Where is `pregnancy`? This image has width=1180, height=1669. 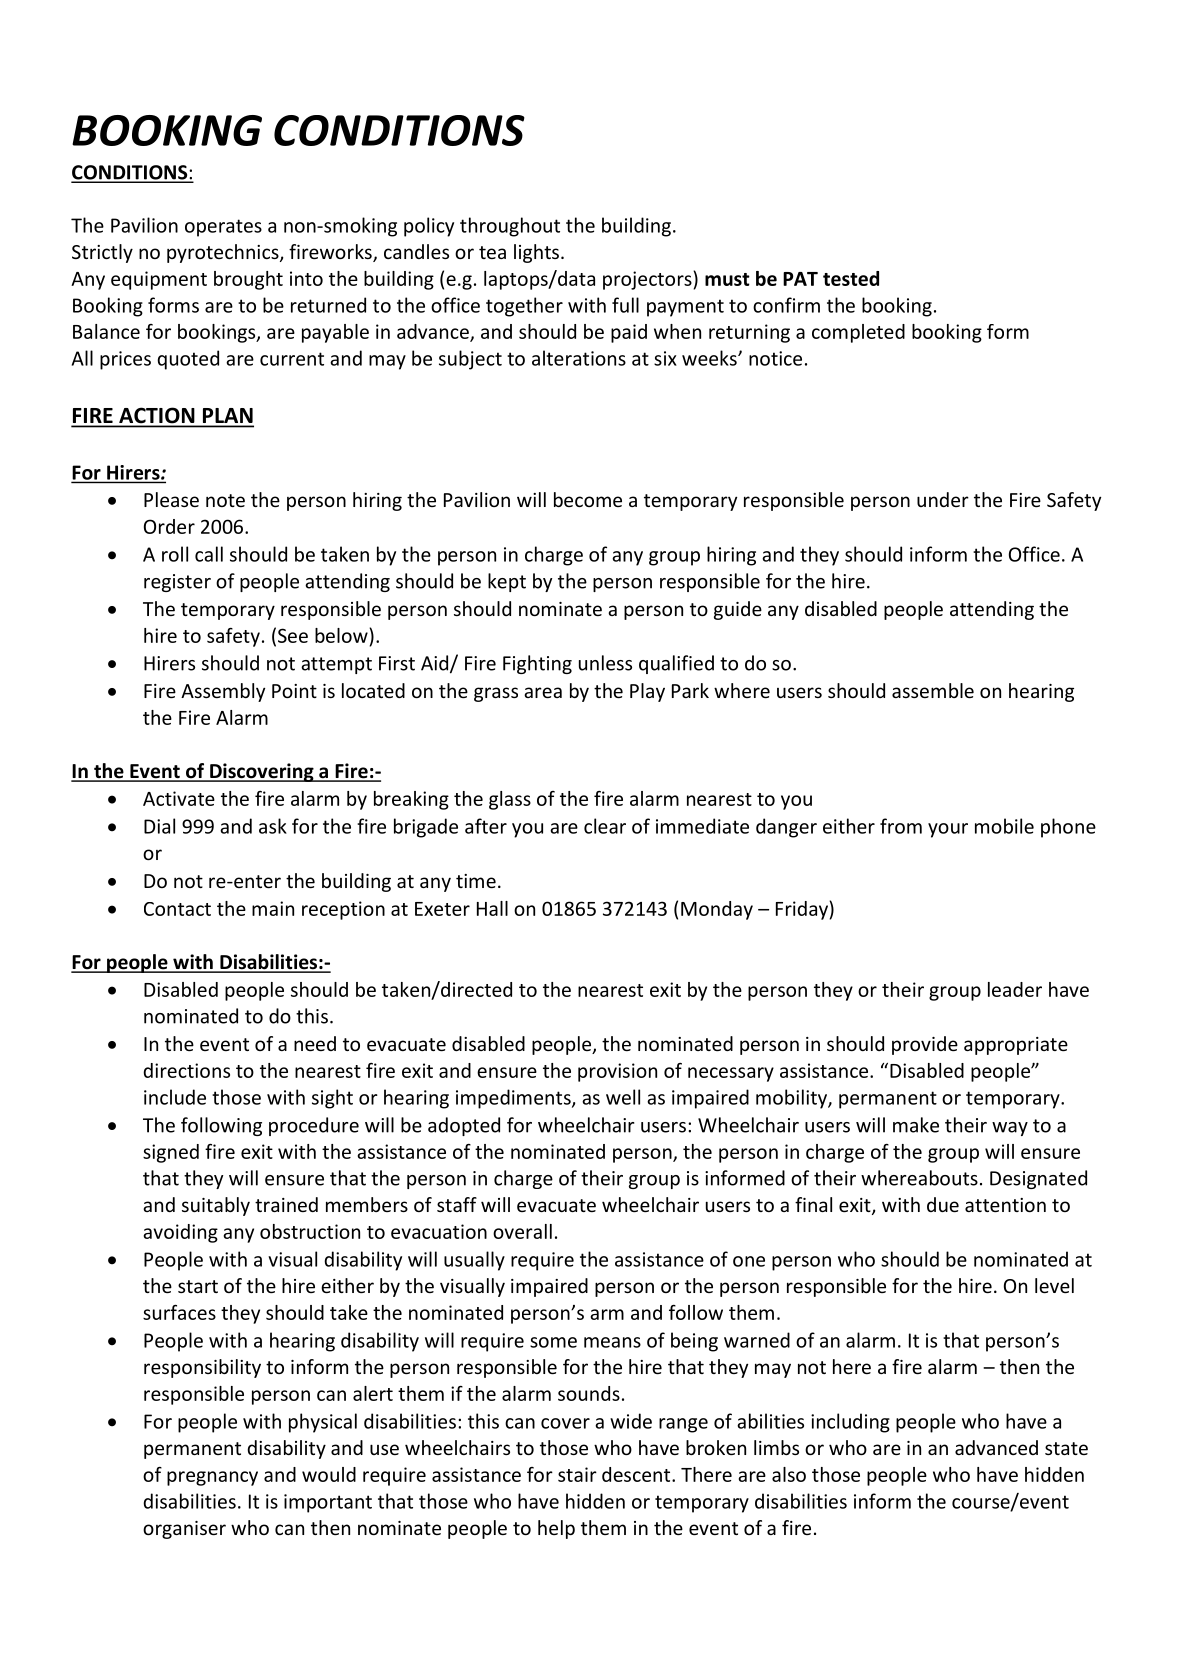 pregnancy is located at coordinates (212, 1478).
